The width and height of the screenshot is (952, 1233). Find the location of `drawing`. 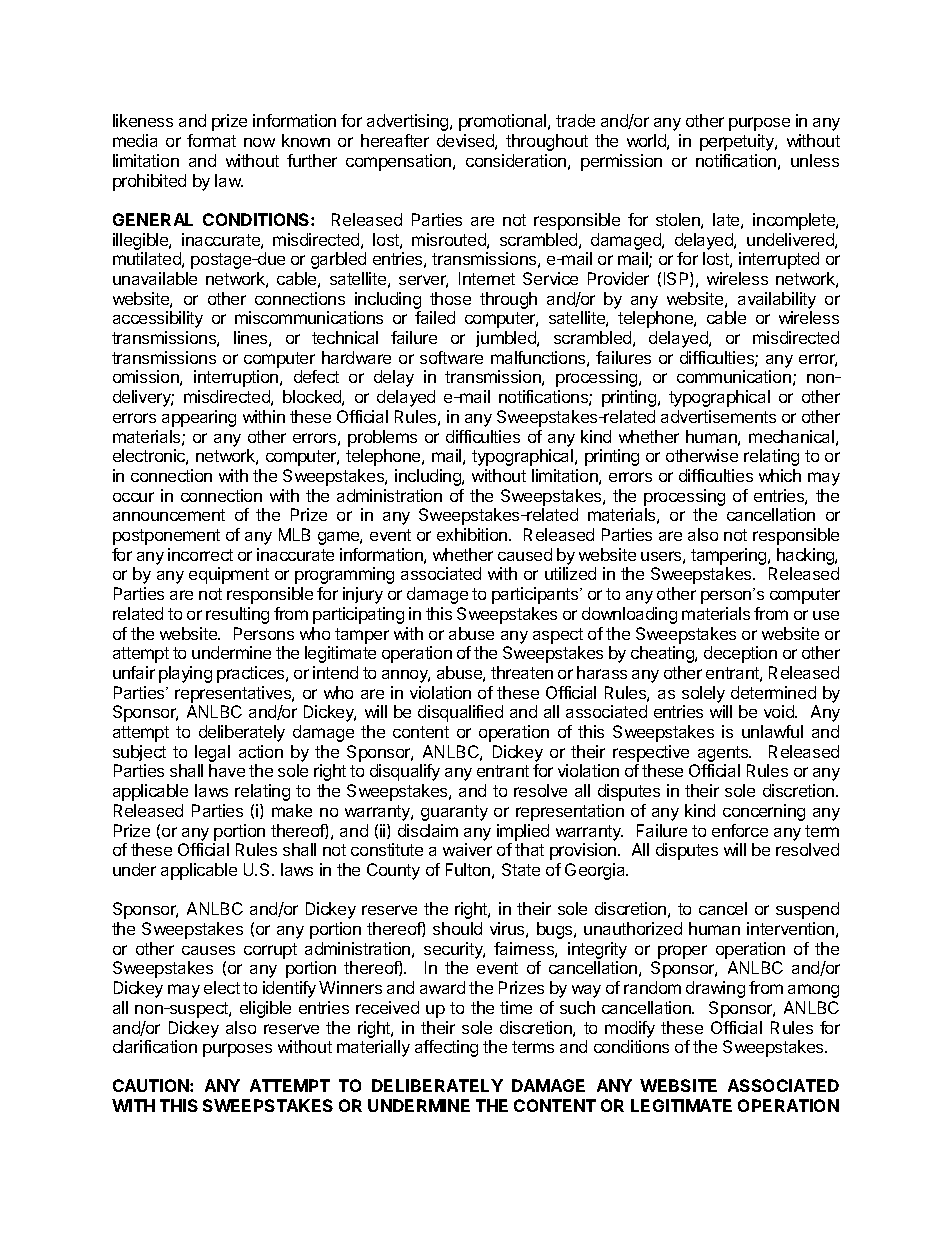

drawing is located at coordinates (715, 989).
